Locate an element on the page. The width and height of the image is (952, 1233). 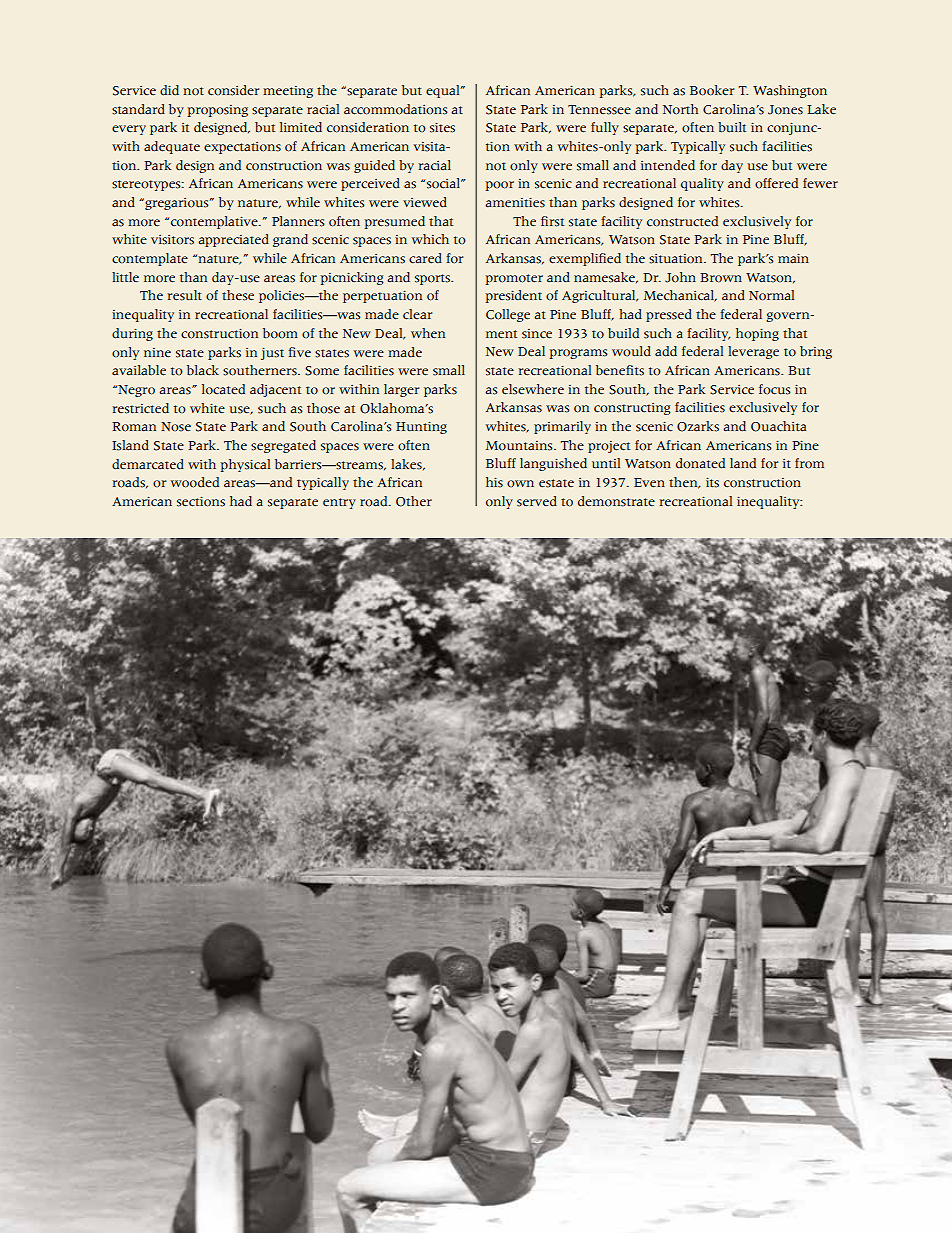
proposing is located at coordinates (218, 111).
